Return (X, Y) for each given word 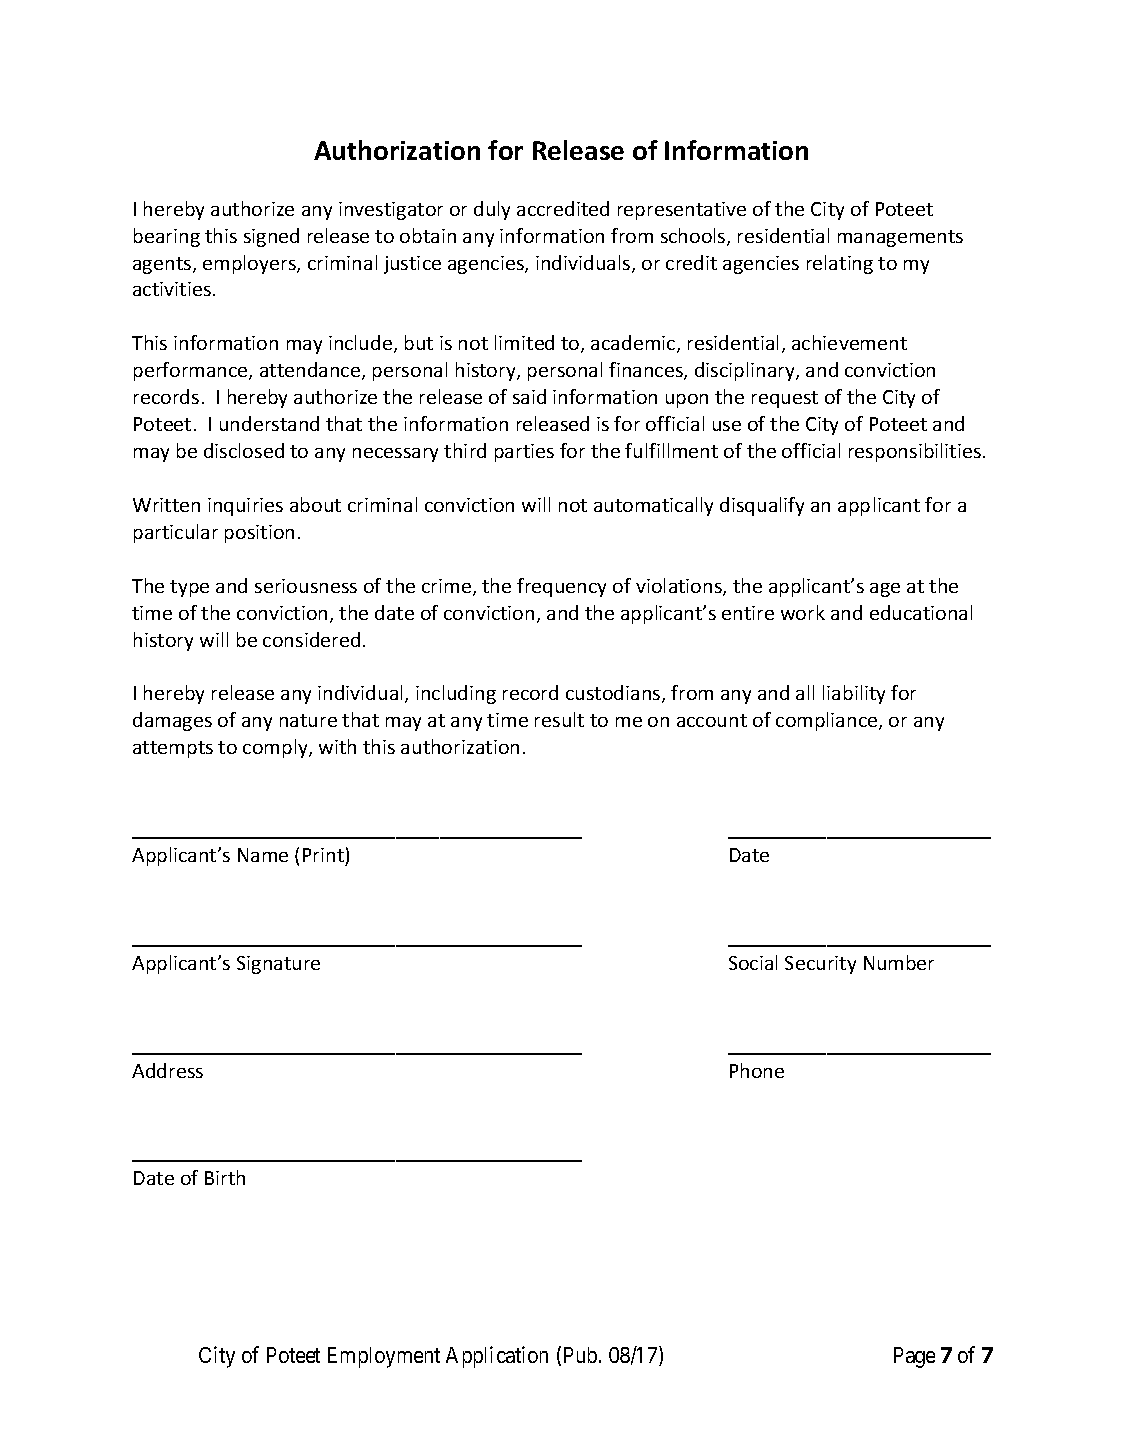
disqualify (762, 506)
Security (820, 965)
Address (167, 1070)
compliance (828, 721)
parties (524, 453)
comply (276, 748)
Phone (757, 1070)
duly (492, 210)
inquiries (245, 507)
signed (271, 237)
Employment (384, 1357)
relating (840, 264)
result (559, 719)
